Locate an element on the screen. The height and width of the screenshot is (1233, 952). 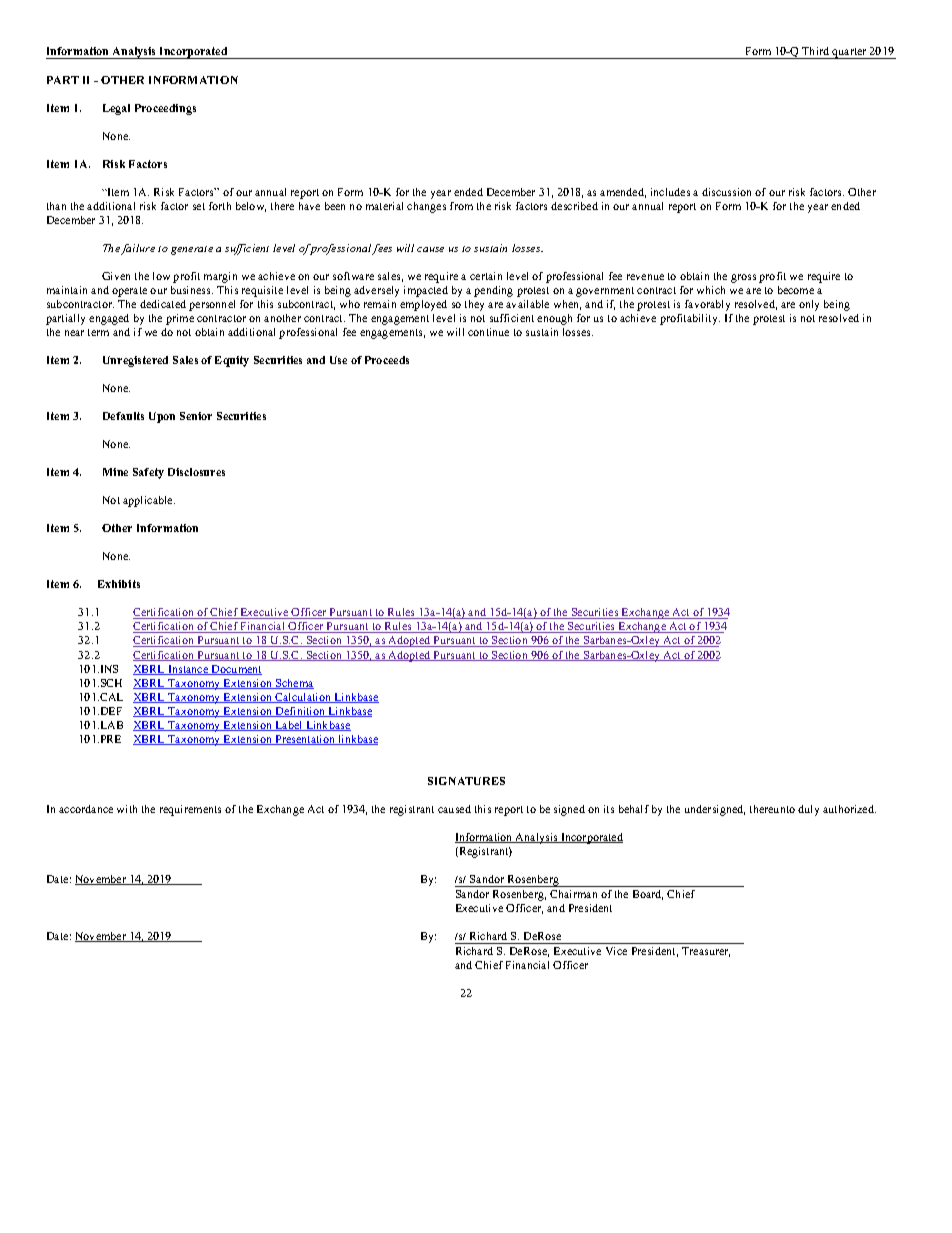
Proceeds is located at coordinates (387, 360).
